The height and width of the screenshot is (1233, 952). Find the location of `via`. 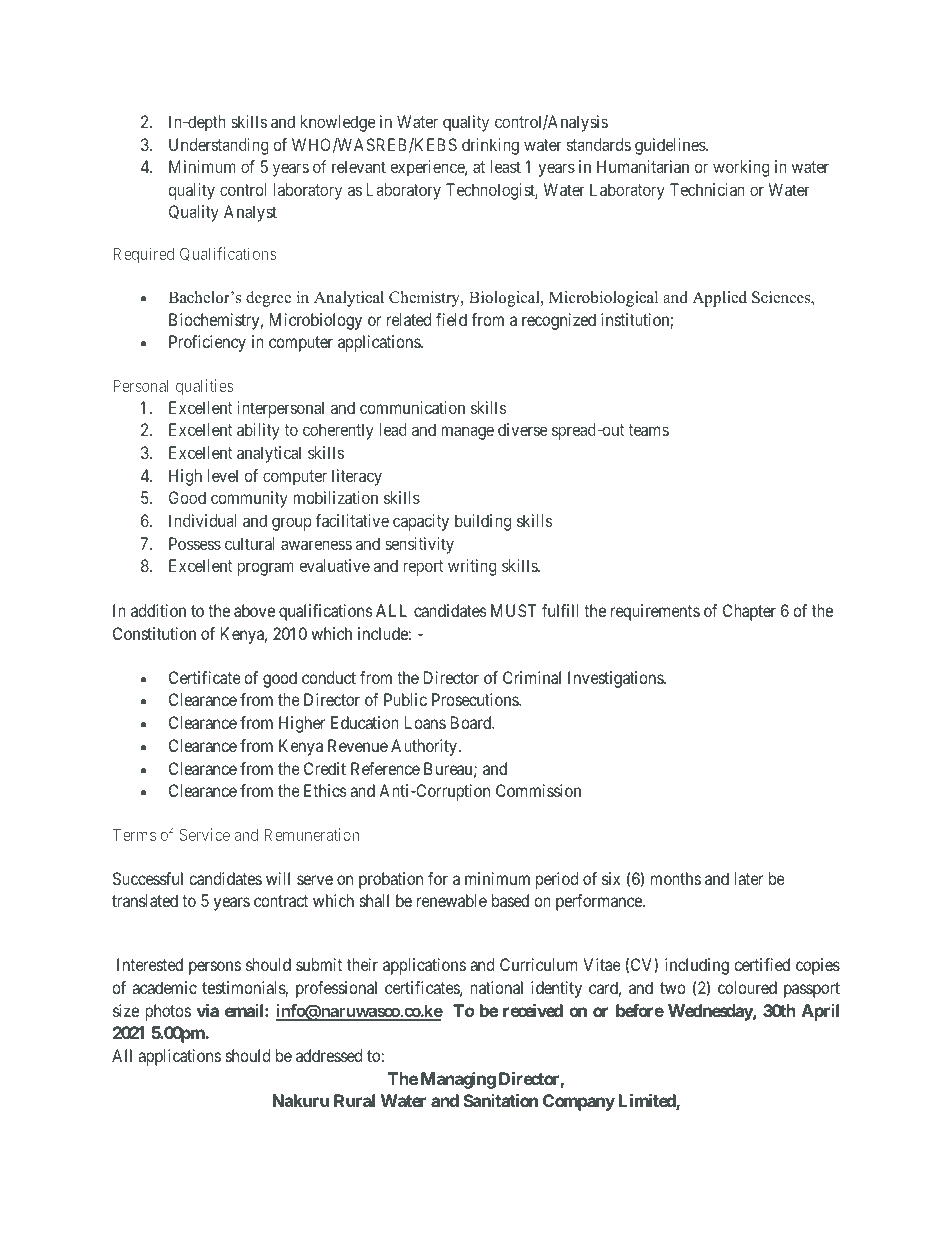

via is located at coordinates (208, 1010).
